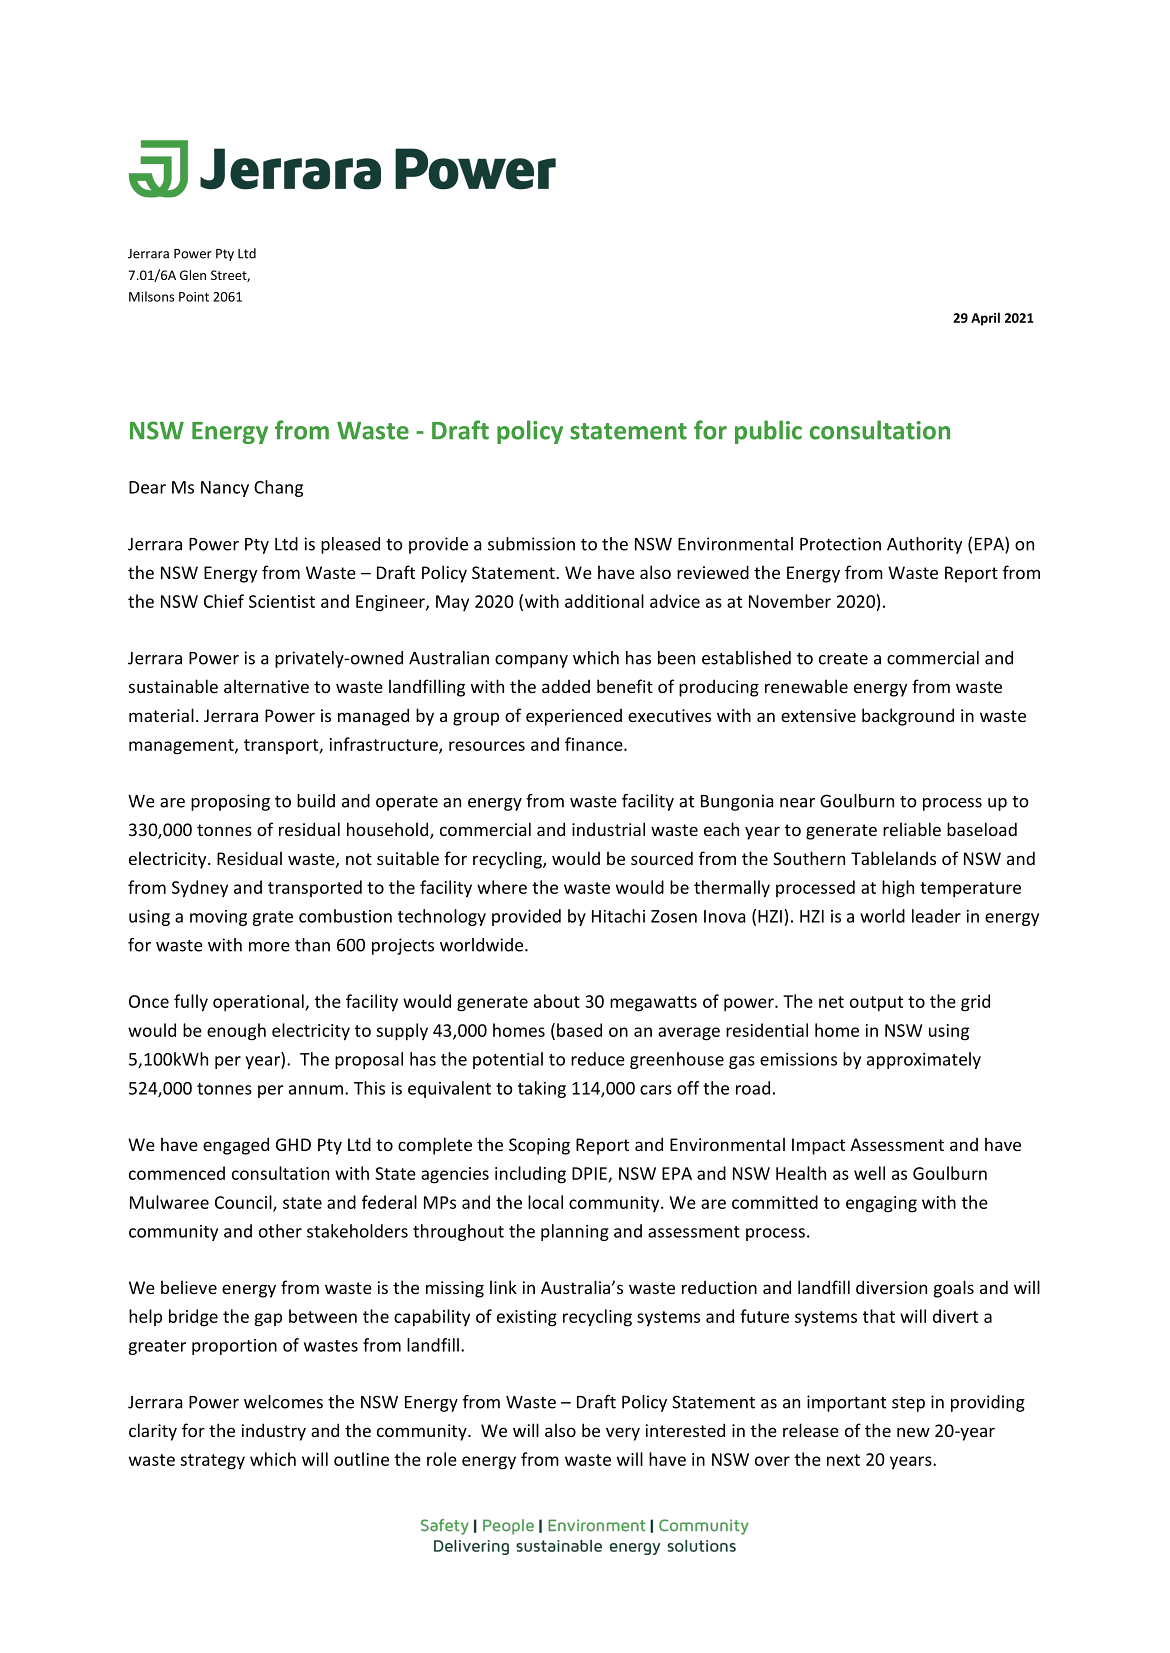  What do you see at coordinates (908, 1404) in the screenshot?
I see `step` at bounding box center [908, 1404].
